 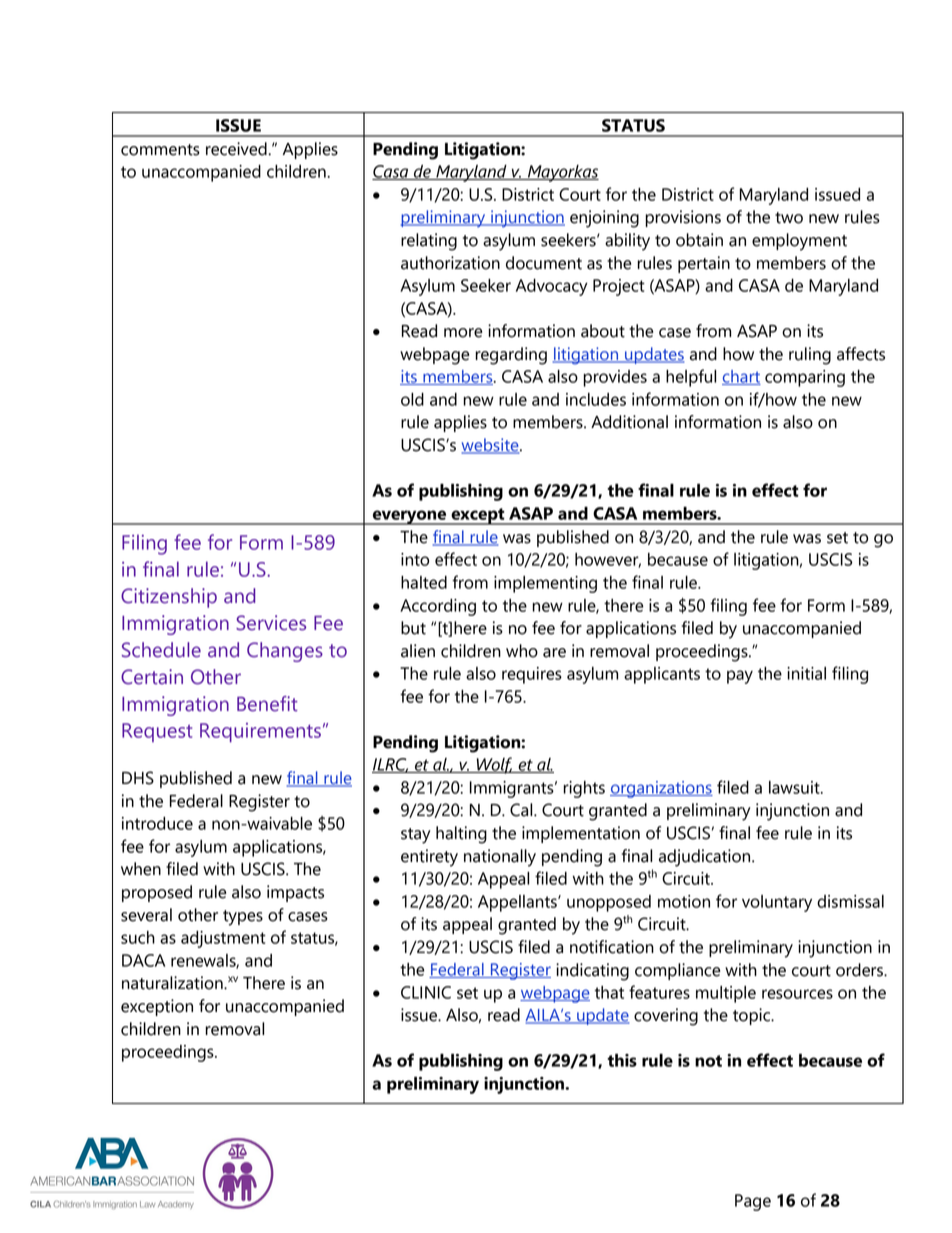 What do you see at coordinates (237, 149) in the image?
I see `received` at bounding box center [237, 149].
